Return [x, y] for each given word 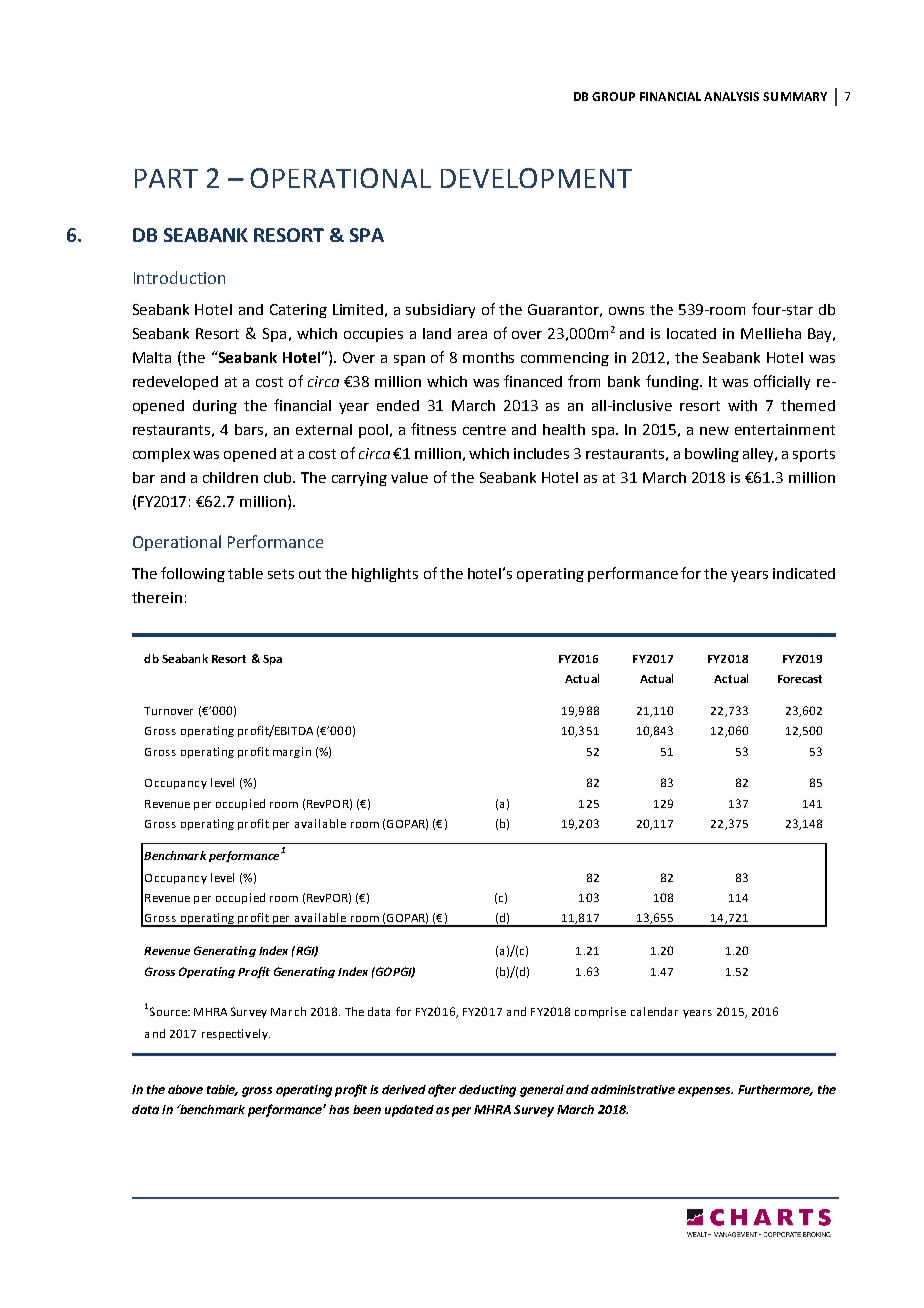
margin [292, 752]
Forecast [800, 679]
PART [166, 178]
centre [484, 430]
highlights [385, 575]
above [185, 1089]
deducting [487, 1091]
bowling [712, 455]
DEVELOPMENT [536, 178]
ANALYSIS [731, 96]
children [230, 477]
